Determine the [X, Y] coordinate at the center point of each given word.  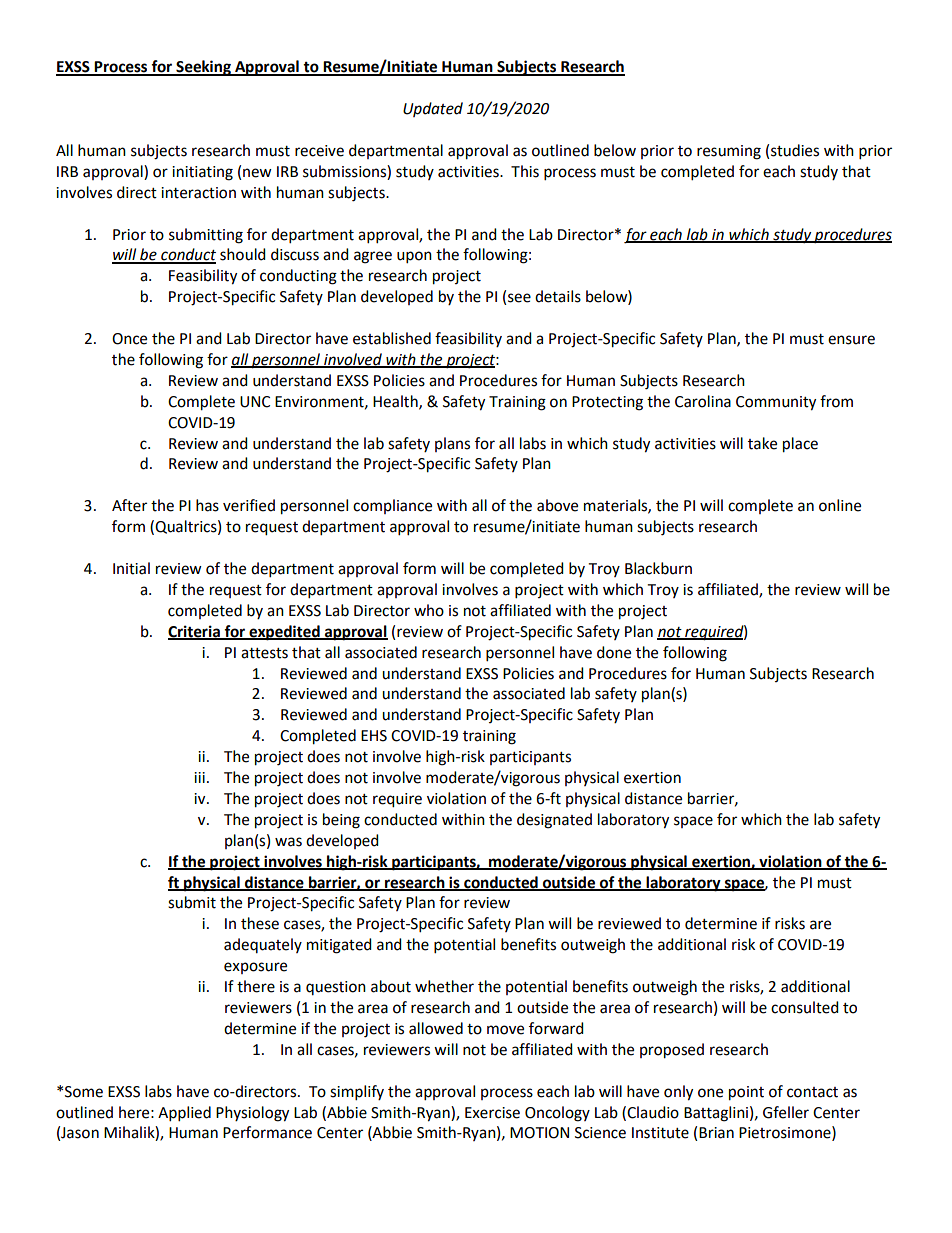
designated [554, 821]
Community [776, 403]
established [392, 338]
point [746, 1093]
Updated [433, 109]
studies [795, 150]
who [429, 610]
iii [199, 777]
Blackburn [658, 568]
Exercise [492, 1113]
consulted [805, 1007]
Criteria [195, 632]
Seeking [203, 68]
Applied [184, 1114]
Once [129, 339]
